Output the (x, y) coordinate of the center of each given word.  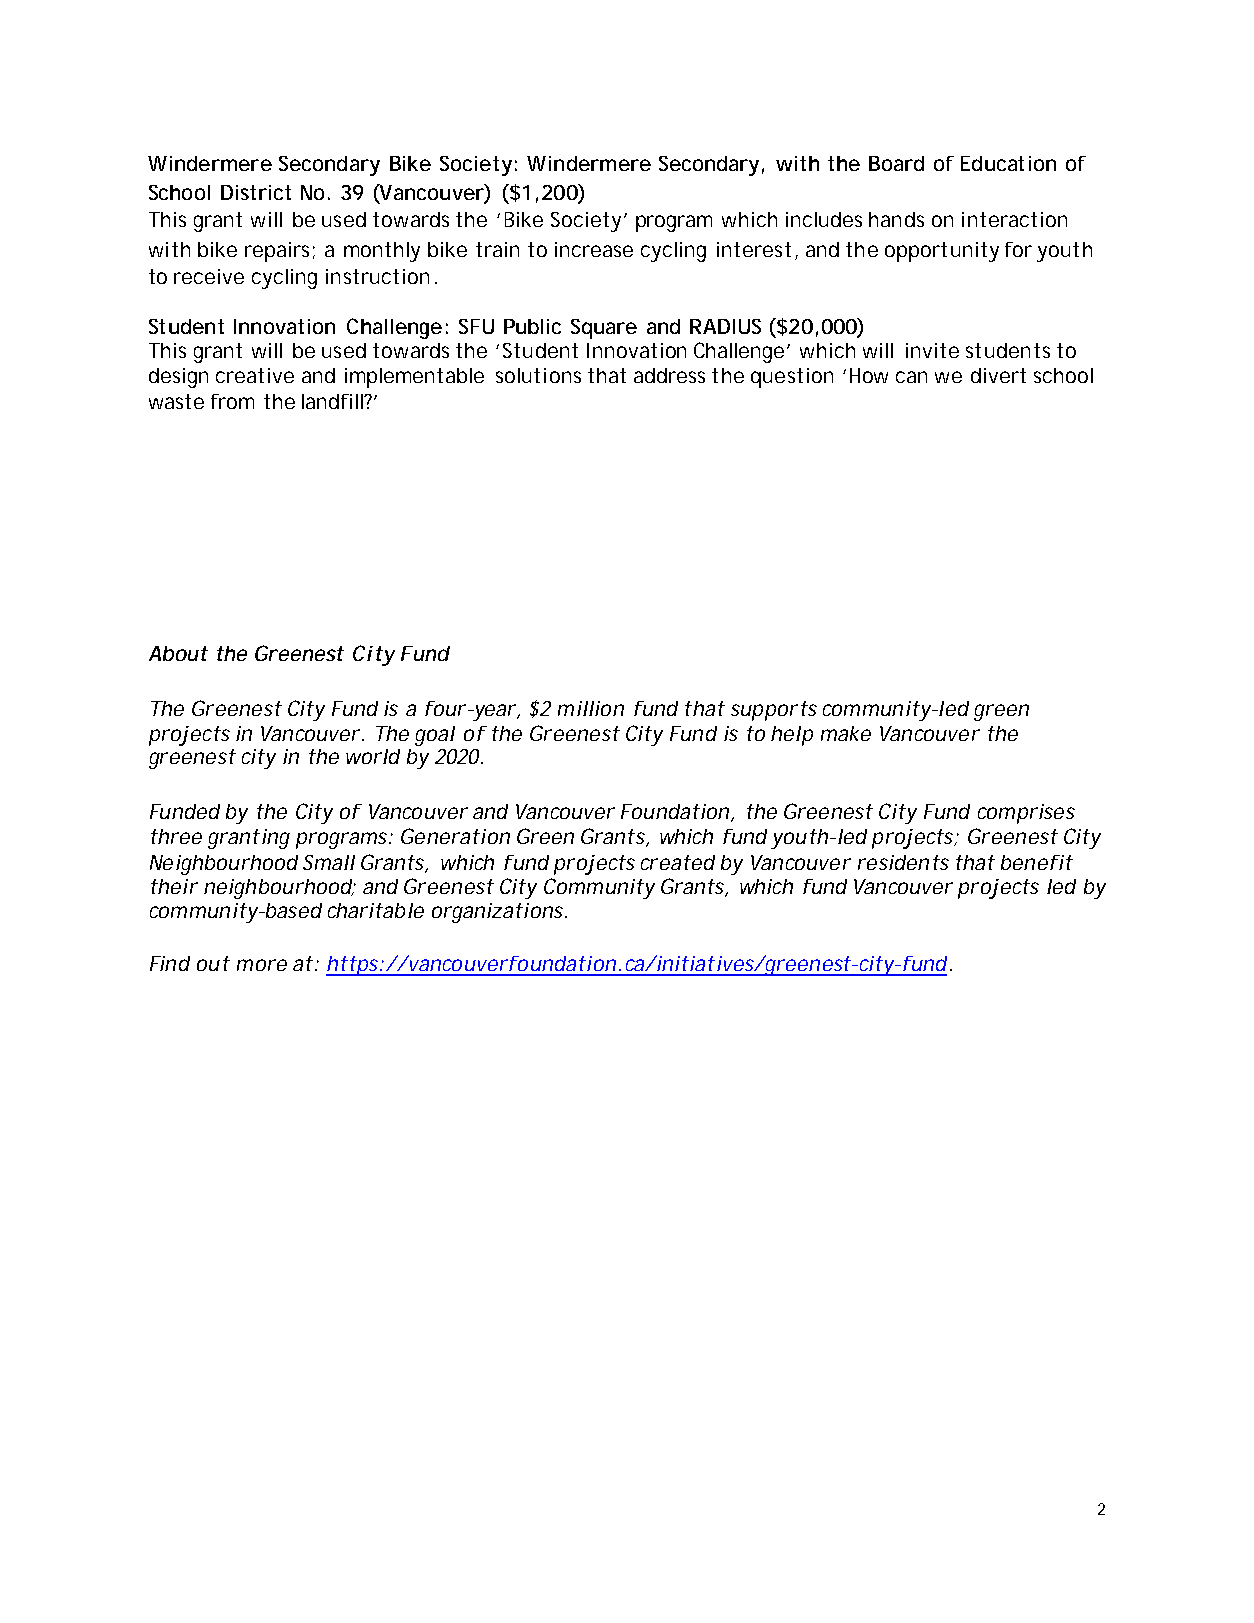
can (911, 377)
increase (594, 249)
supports (774, 711)
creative (255, 375)
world (373, 756)
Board (896, 163)
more (262, 965)
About (178, 653)
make (846, 733)
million (591, 708)
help (792, 736)
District (256, 192)
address (669, 375)
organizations (499, 913)
